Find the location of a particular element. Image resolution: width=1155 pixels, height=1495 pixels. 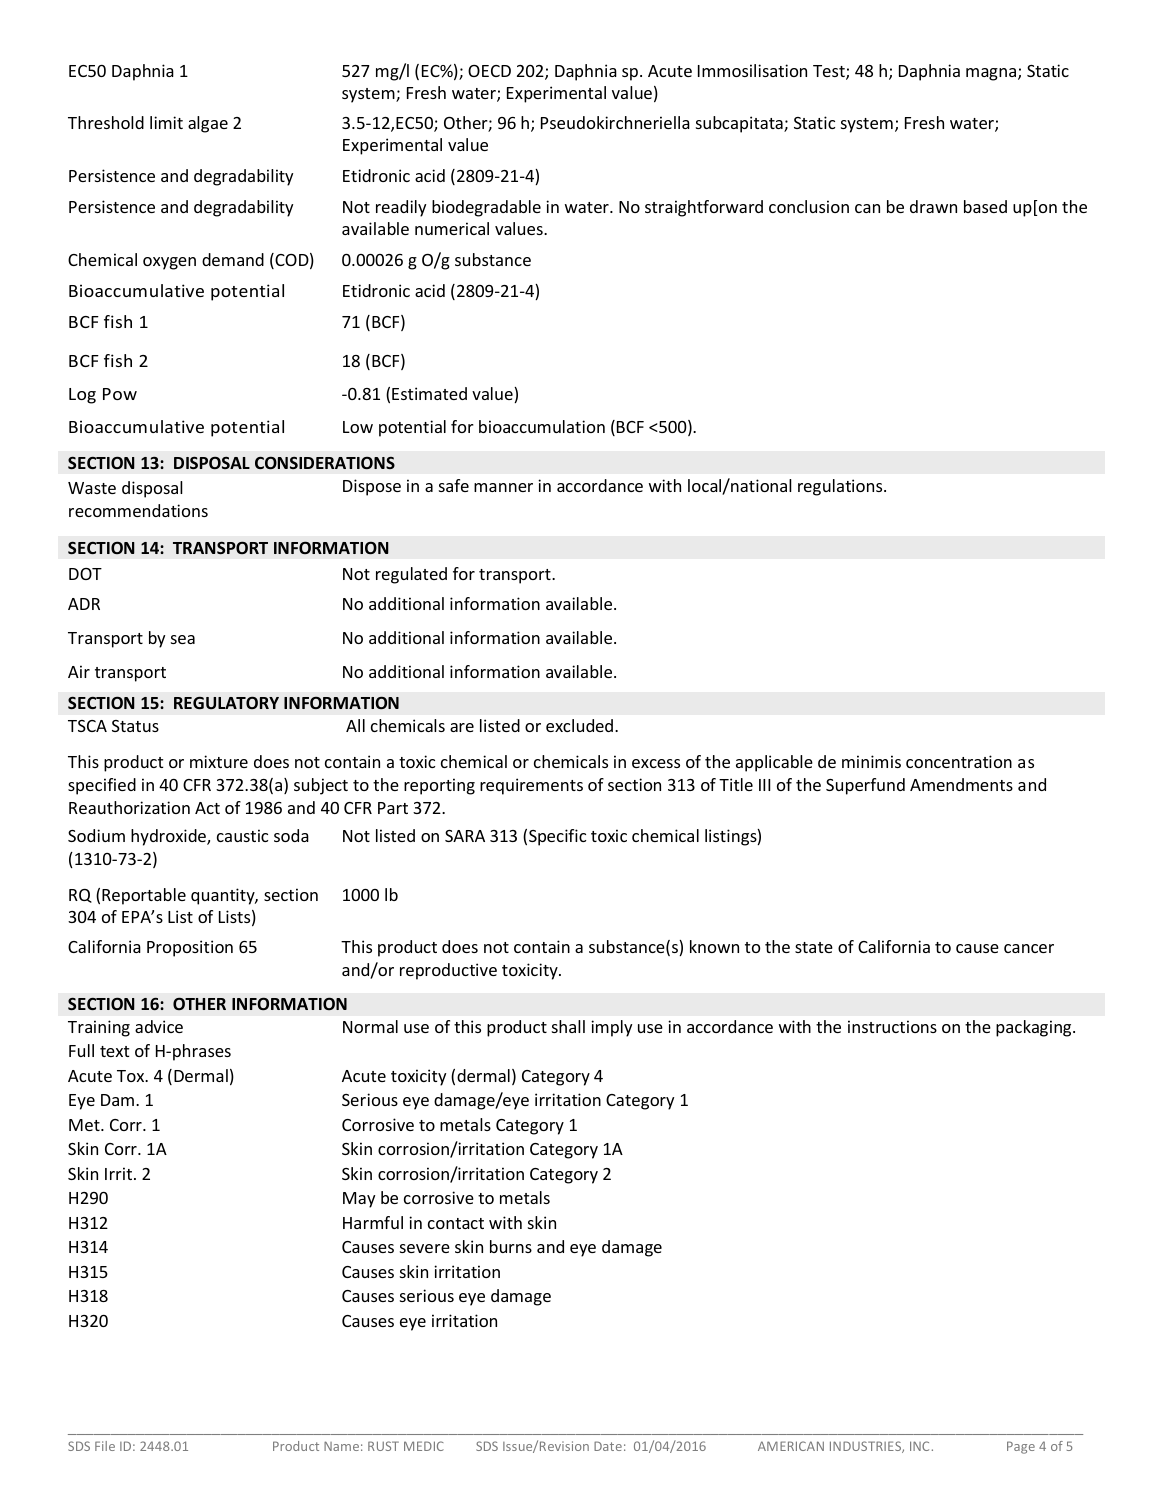

File is located at coordinates (105, 1446).
